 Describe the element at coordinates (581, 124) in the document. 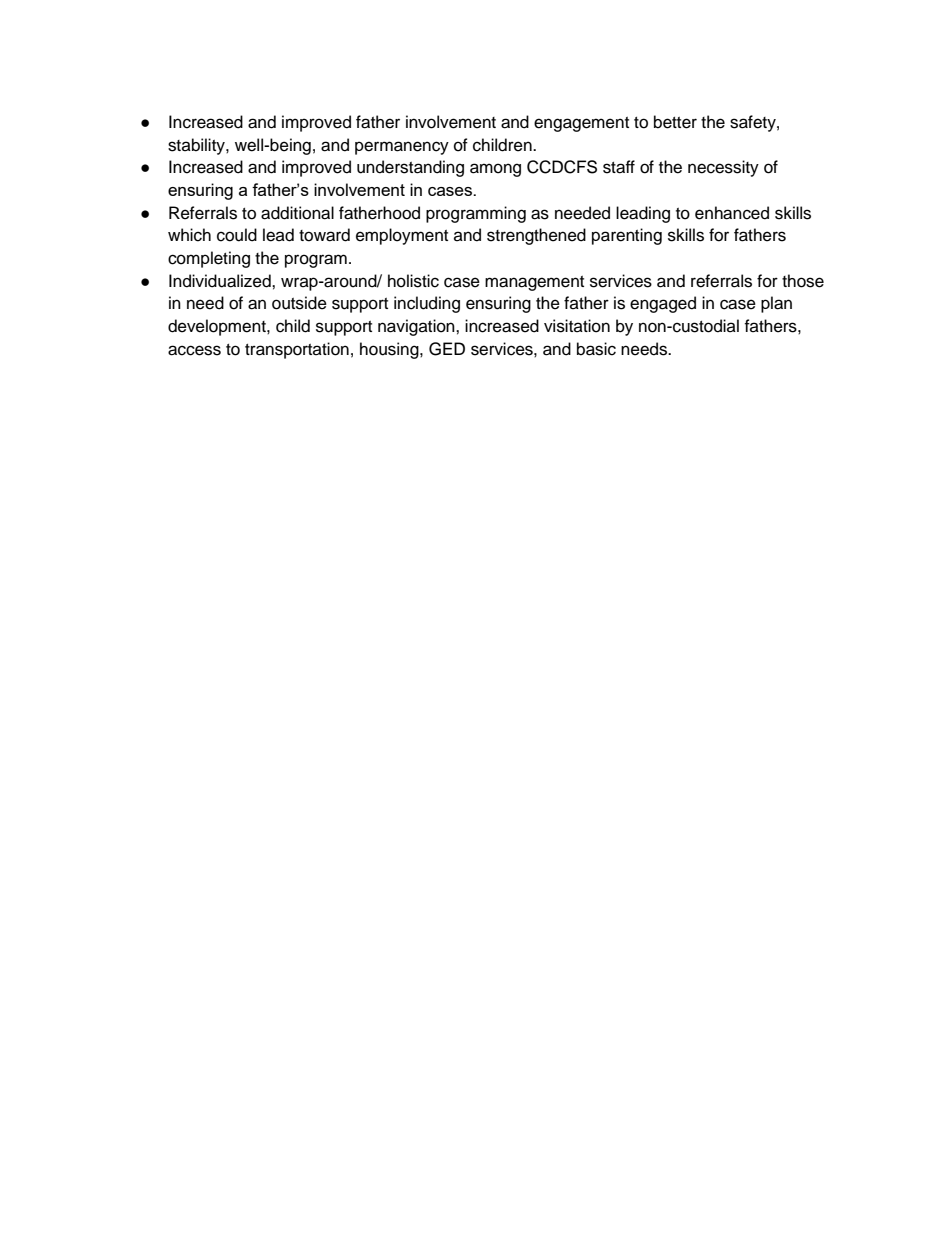

I see `engagement` at that location.
